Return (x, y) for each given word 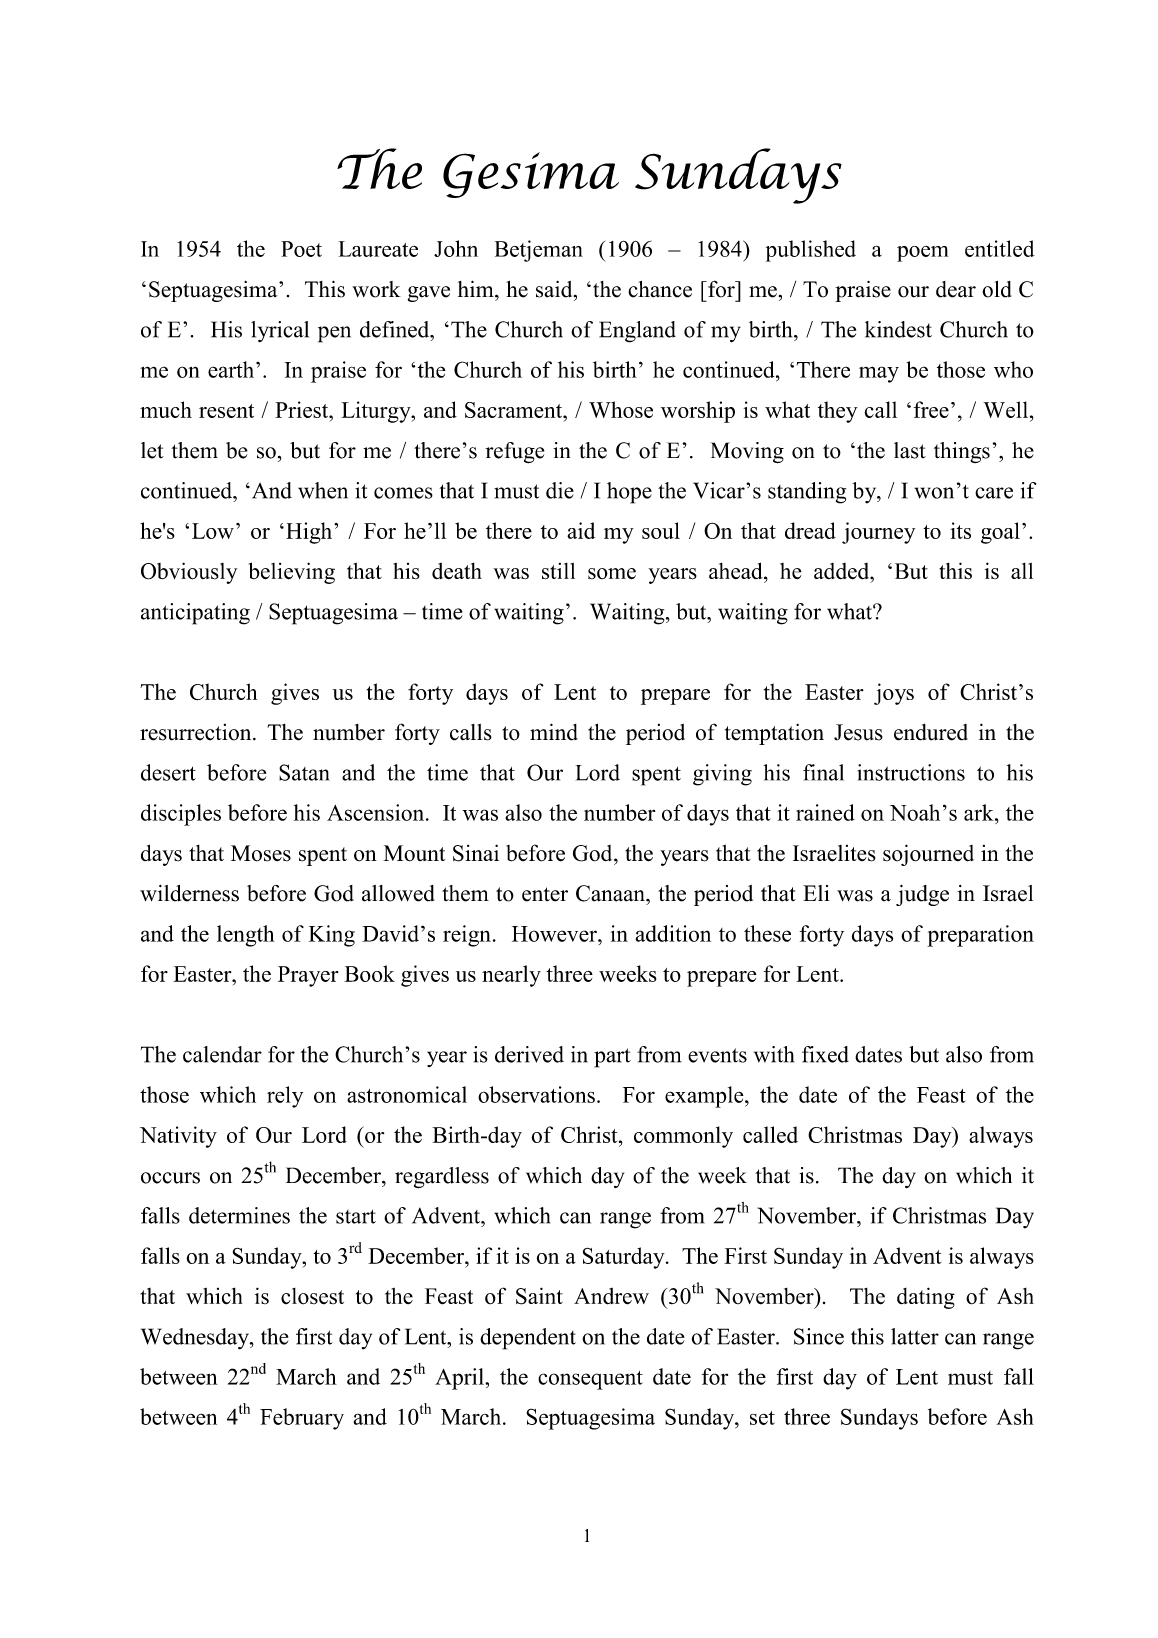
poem (922, 254)
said (555, 289)
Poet (301, 249)
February (302, 1419)
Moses (261, 853)
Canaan (611, 893)
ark (980, 812)
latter (915, 1336)
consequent (590, 1380)
